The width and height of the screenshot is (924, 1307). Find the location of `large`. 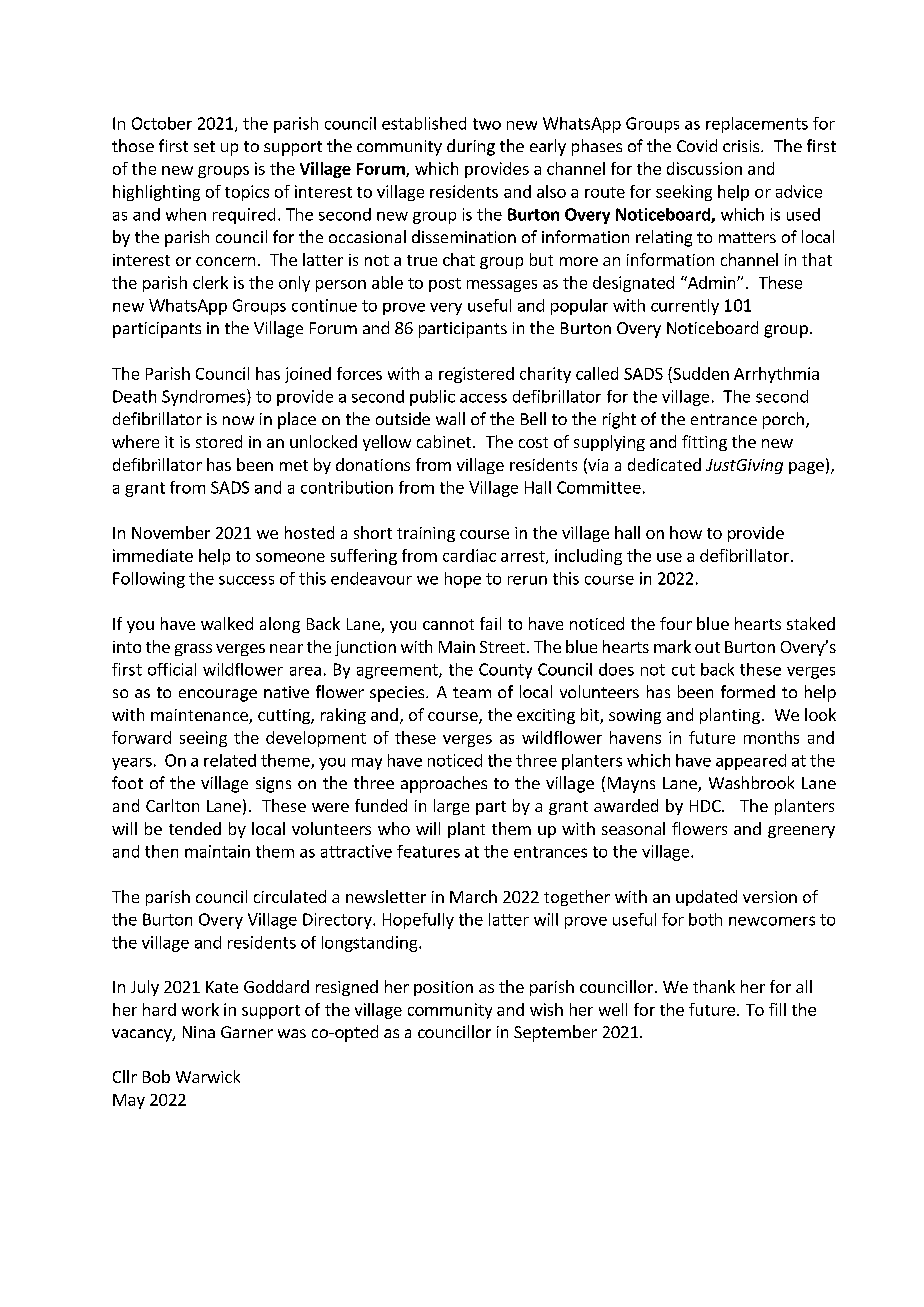

large is located at coordinates (451, 807).
